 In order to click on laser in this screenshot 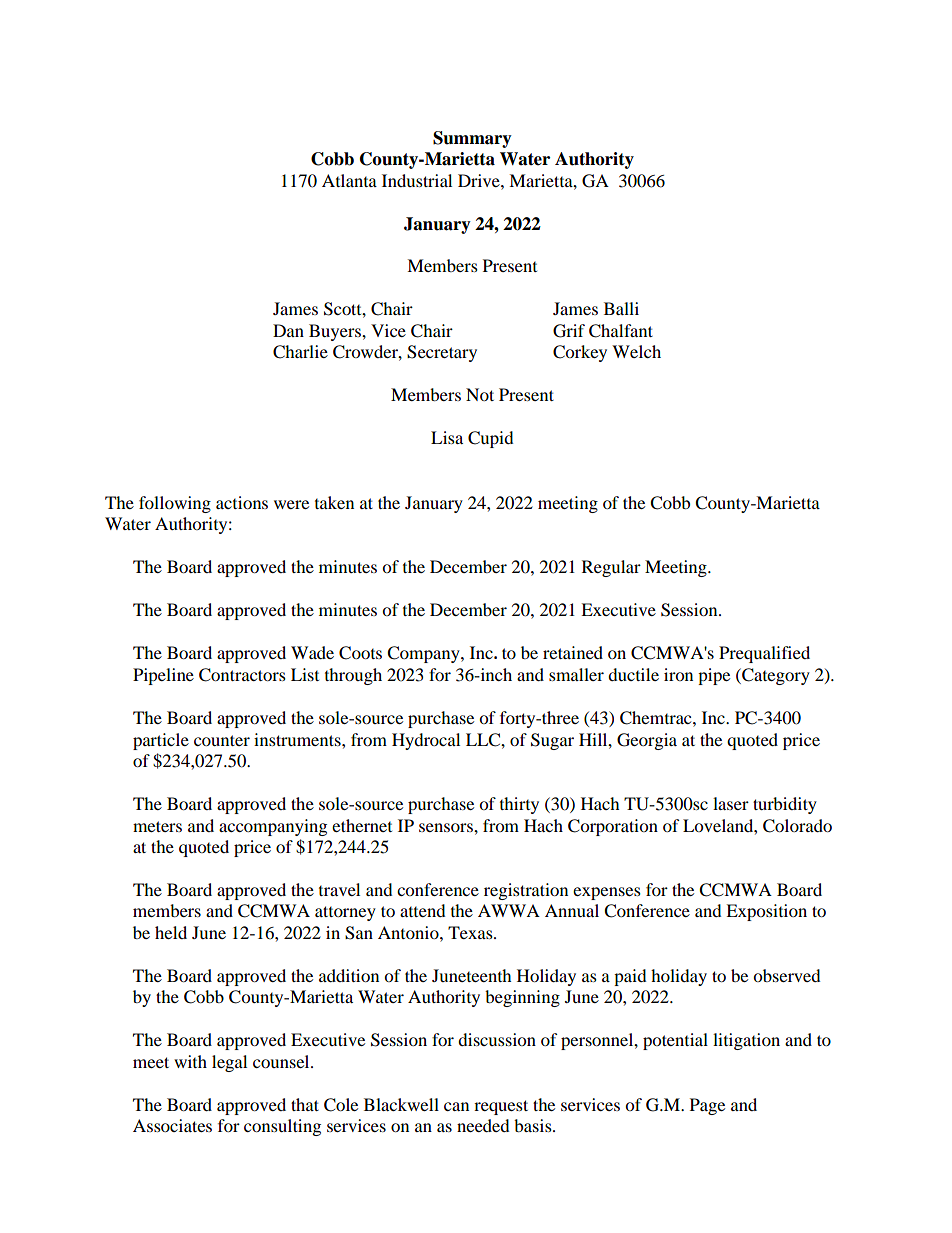, I will do `click(731, 803)`.
